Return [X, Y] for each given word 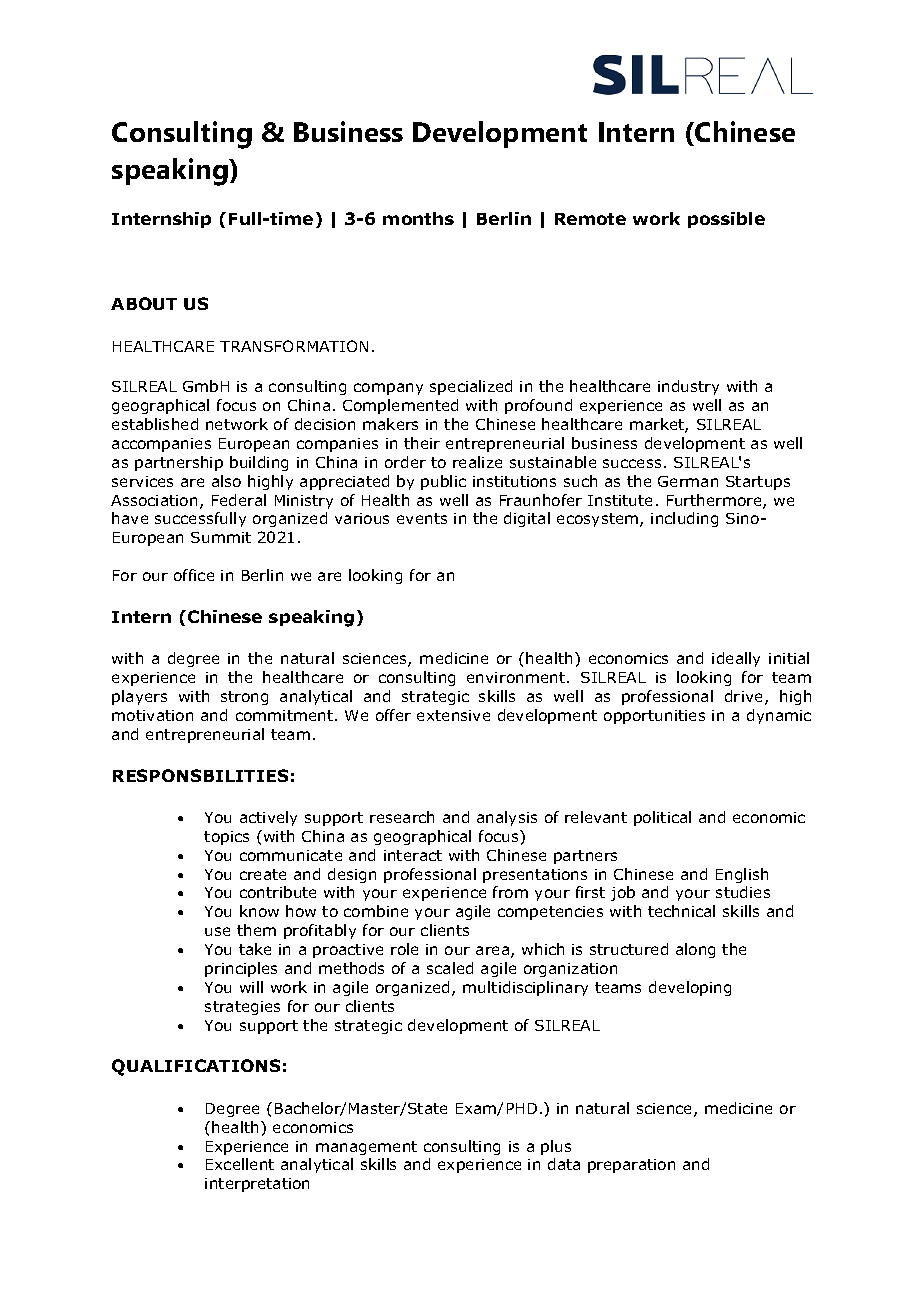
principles [241, 969]
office [194, 575]
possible [726, 220]
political [662, 818]
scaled [450, 968]
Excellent [240, 1164]
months [418, 218]
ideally [736, 659]
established [155, 424]
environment [517, 677]
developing [690, 988]
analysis [507, 818]
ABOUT [144, 303]
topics [226, 838]
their [422, 443]
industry [688, 387]
